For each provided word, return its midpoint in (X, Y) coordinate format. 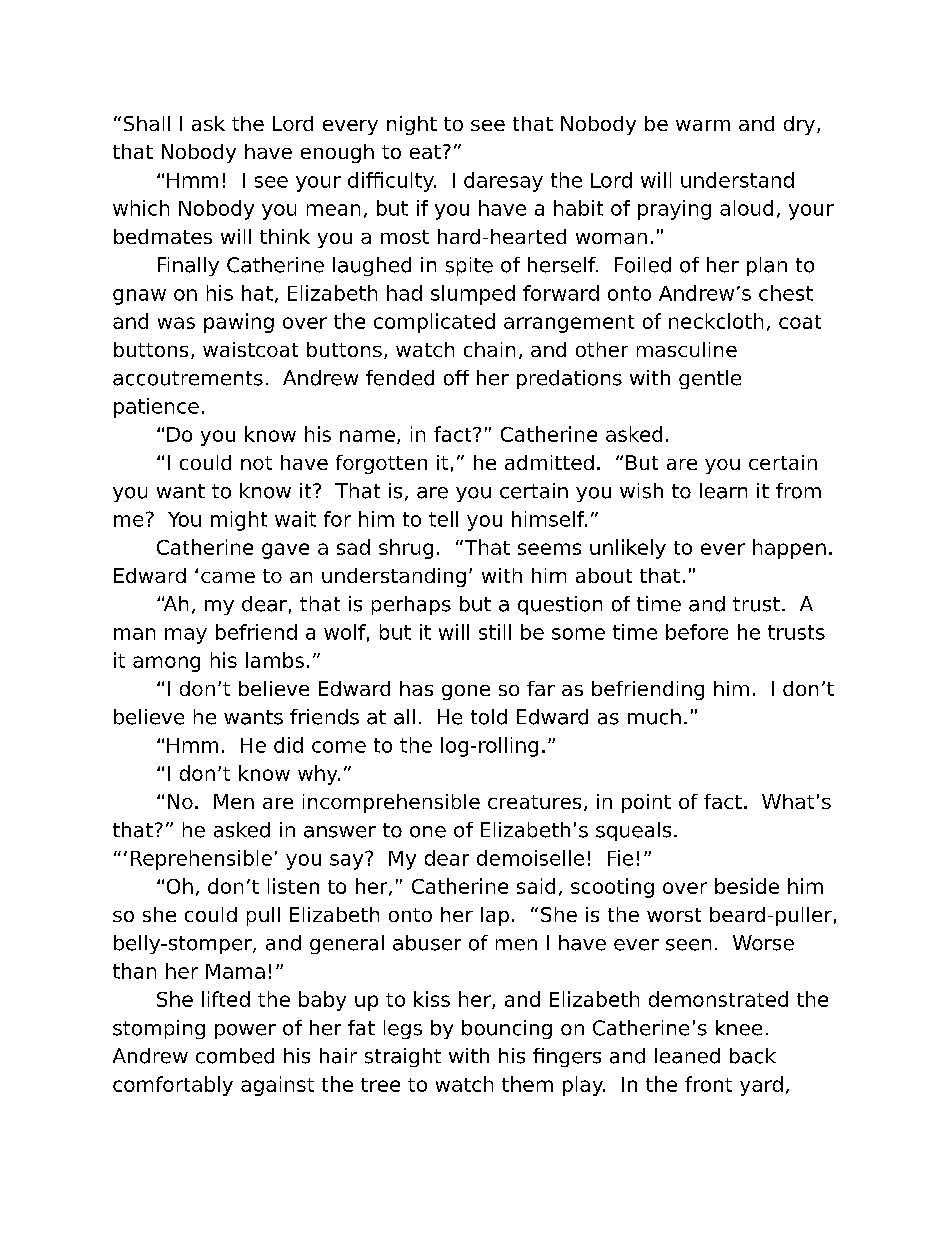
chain (489, 349)
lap (495, 916)
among (166, 664)
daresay (503, 182)
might (239, 521)
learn (723, 491)
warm (703, 125)
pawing (239, 323)
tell (443, 519)
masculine (687, 349)
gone (466, 692)
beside (747, 886)
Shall (147, 123)
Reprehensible (201, 860)
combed (235, 1056)
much (654, 717)
